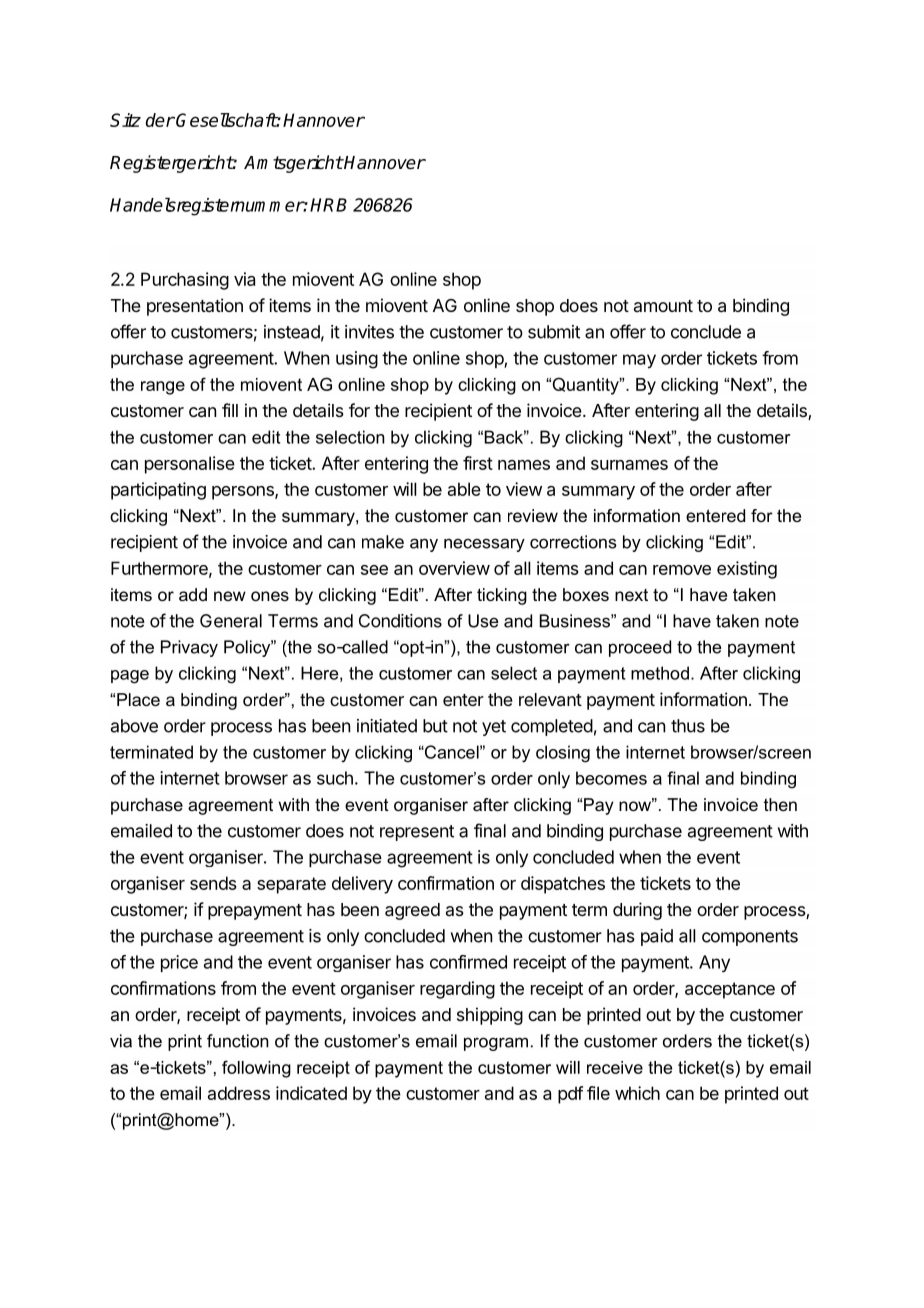  Describe the element at coordinates (663, 306) in the document. I see `amount` at that location.
